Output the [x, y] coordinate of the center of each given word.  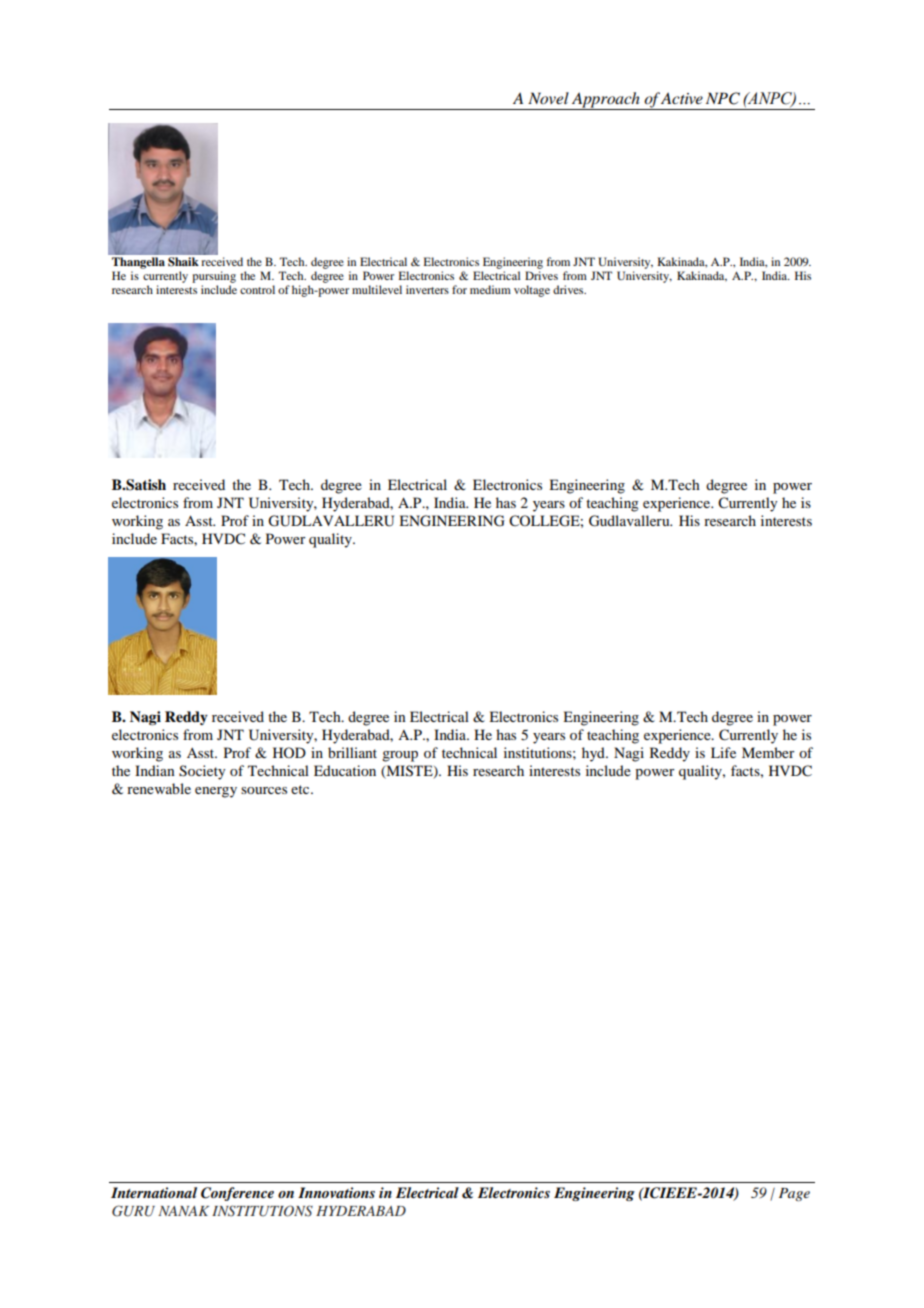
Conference [237, 1194]
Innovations [336, 1192]
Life [723, 752]
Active [682, 98]
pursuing [214, 277]
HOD [289, 752]
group [400, 756]
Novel [548, 98]
